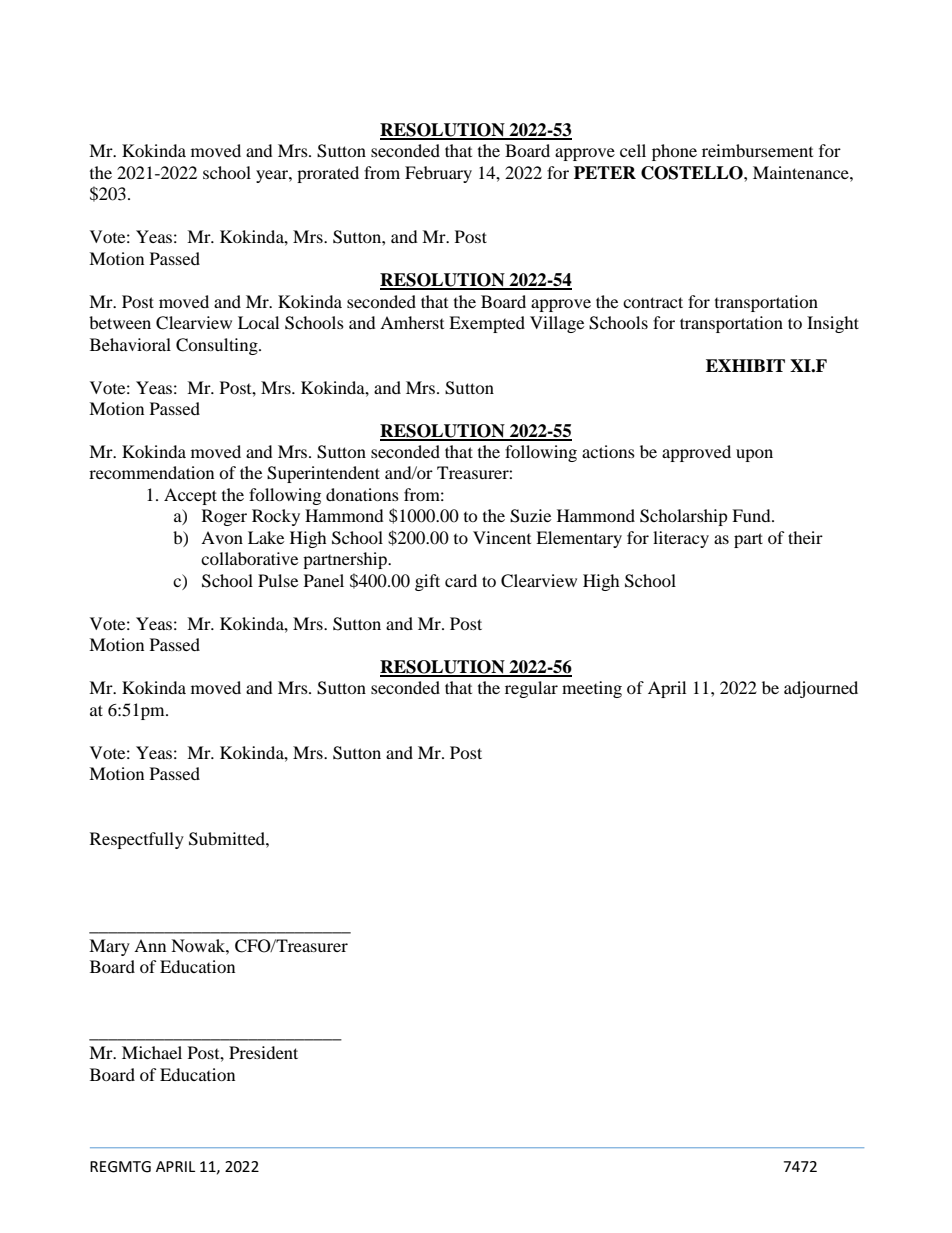 The height and width of the document is (1233, 952). Describe the element at coordinates (461, 580) in the document. I see `card` at that location.
